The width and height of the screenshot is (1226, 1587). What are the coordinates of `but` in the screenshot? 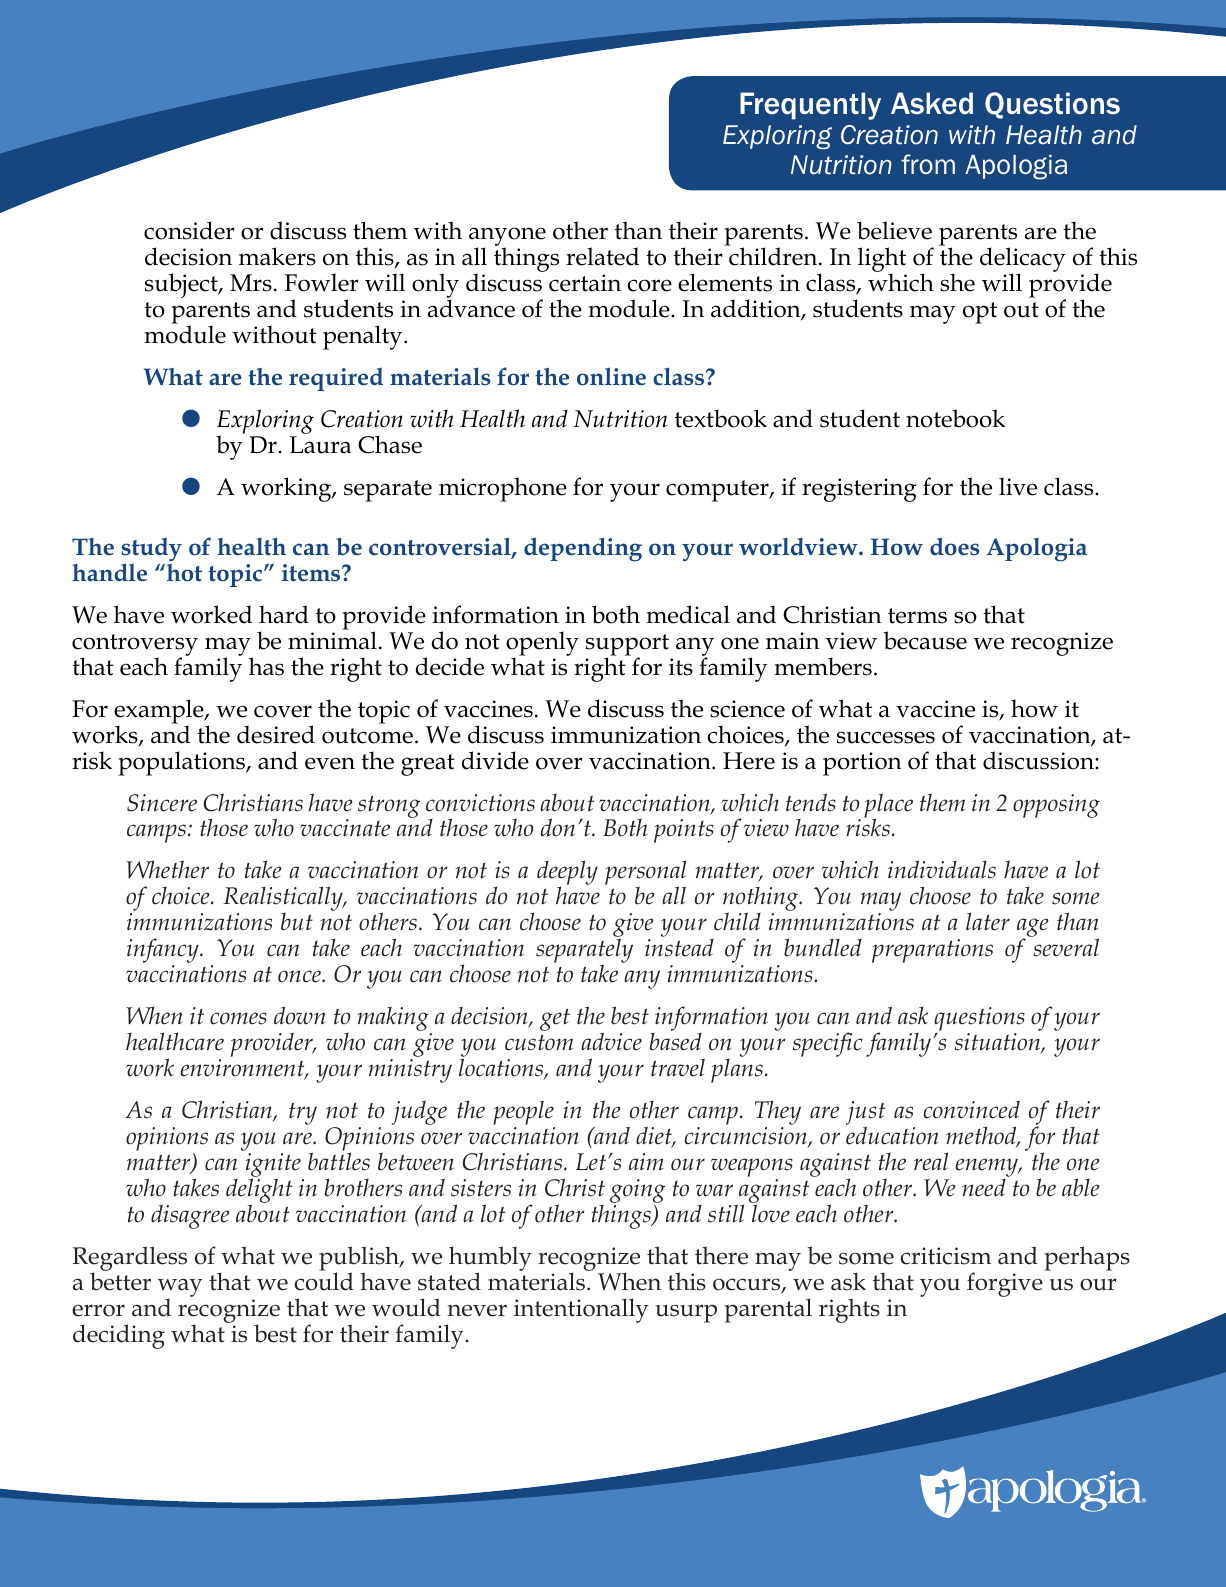 It's located at (297, 921).
